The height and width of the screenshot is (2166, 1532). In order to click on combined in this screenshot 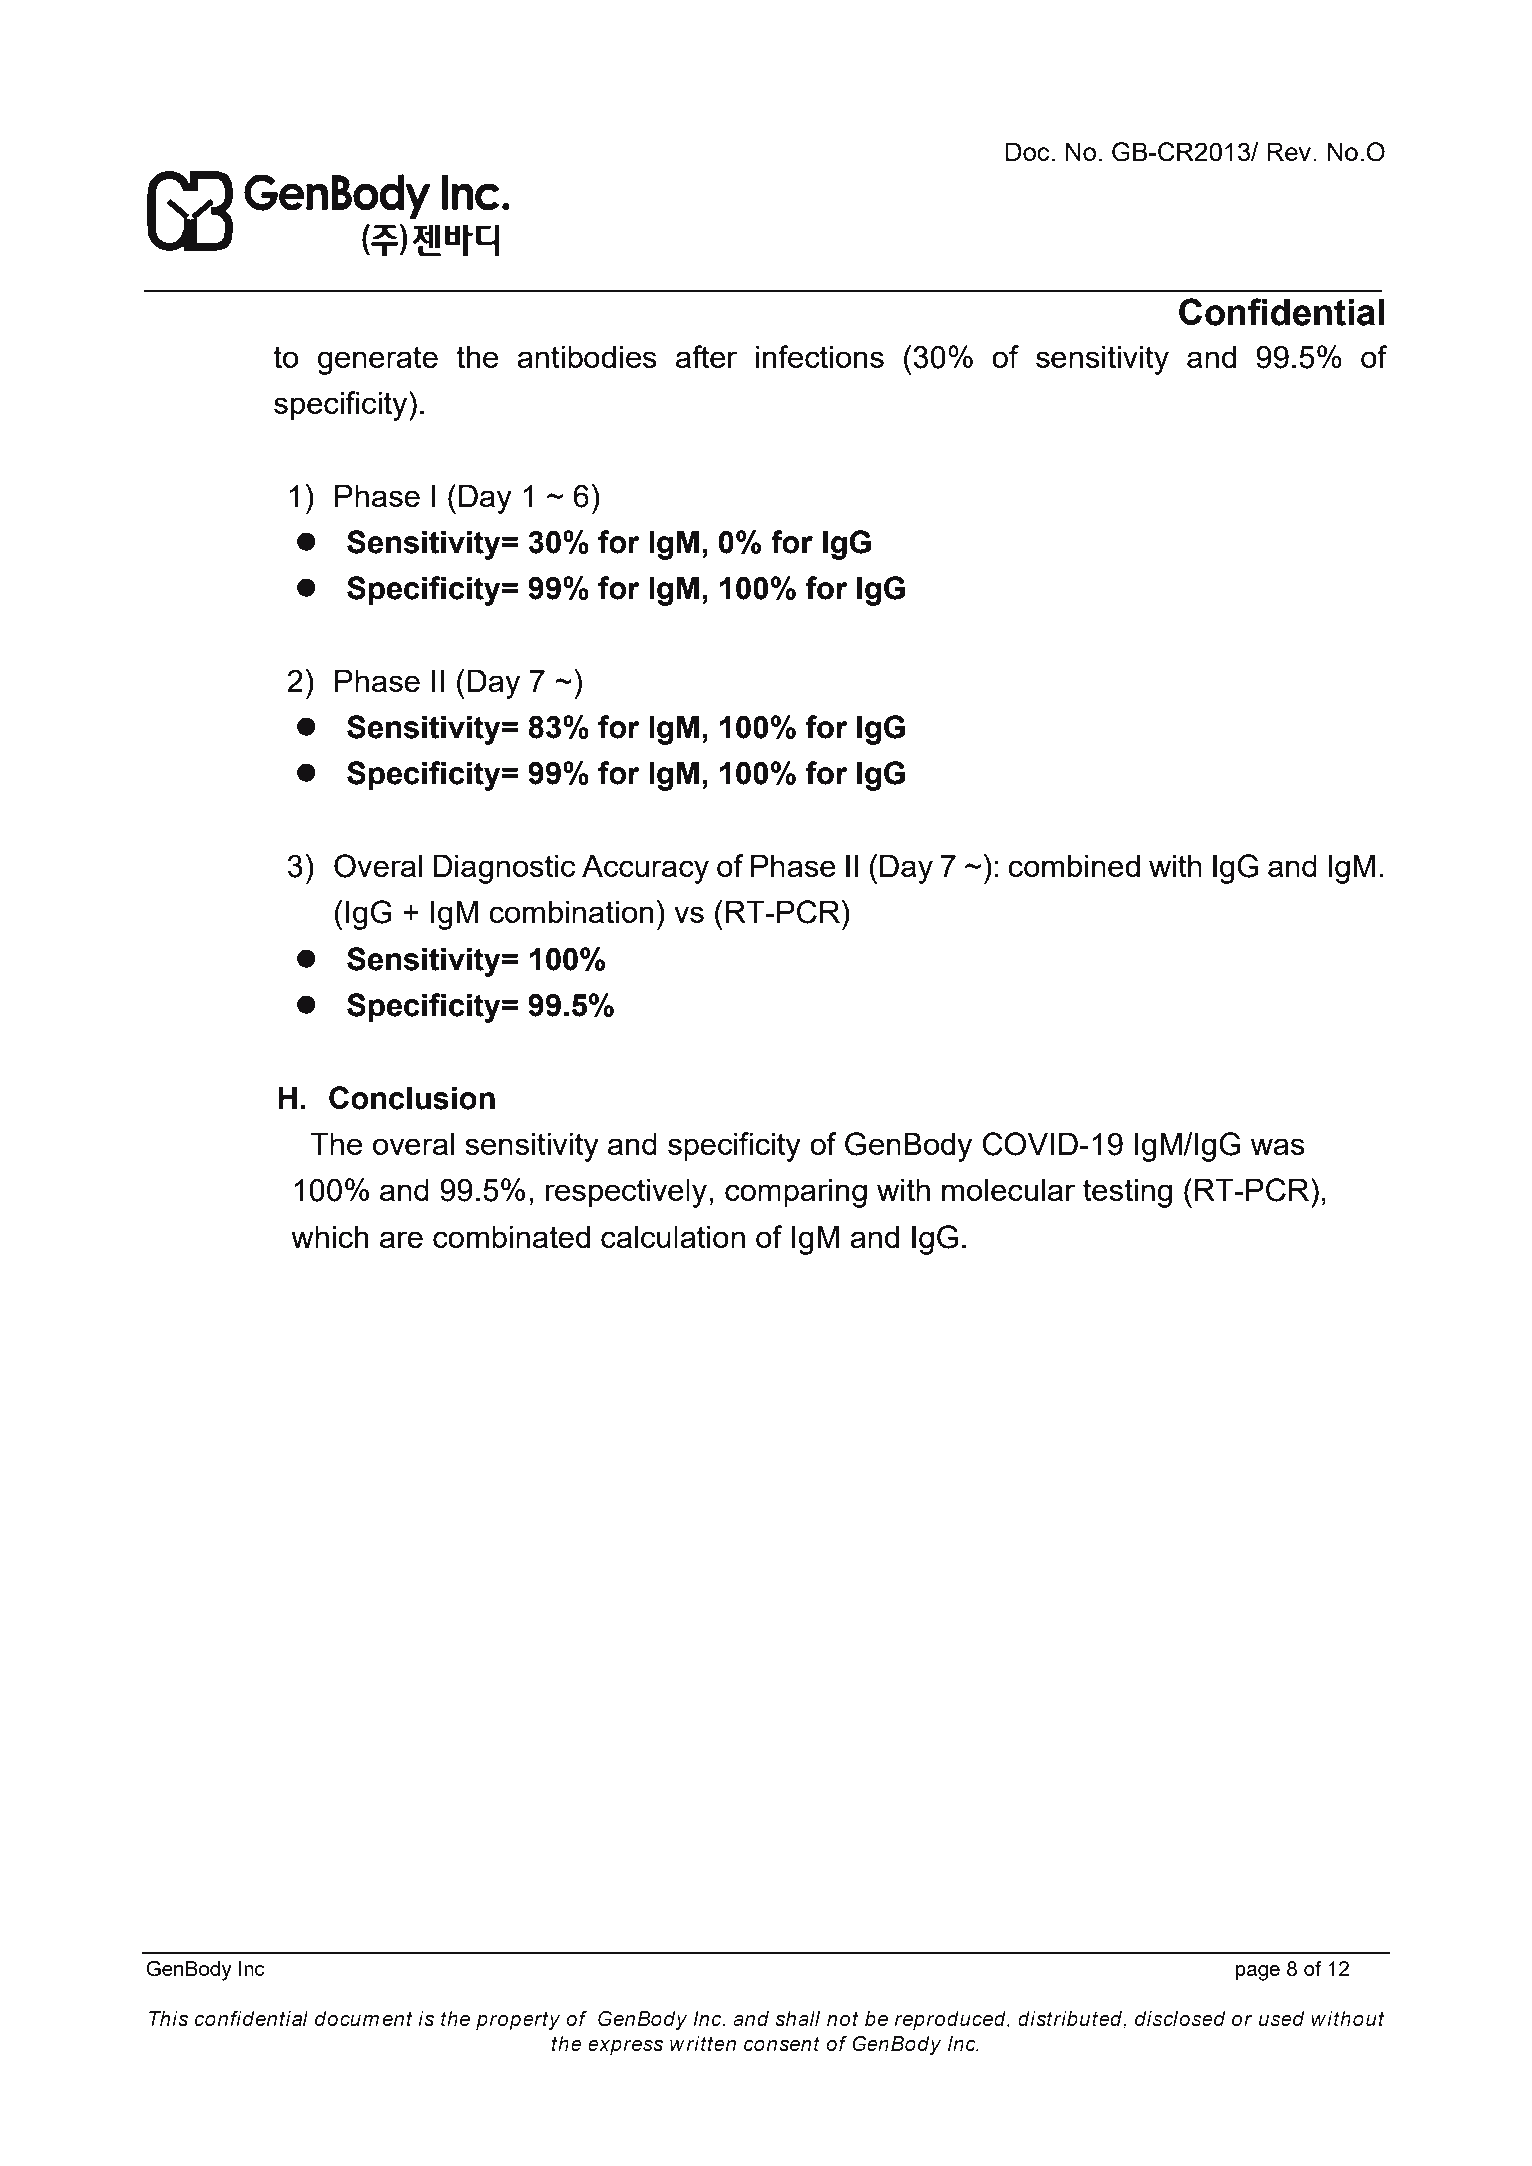, I will do `click(1074, 865)`.
